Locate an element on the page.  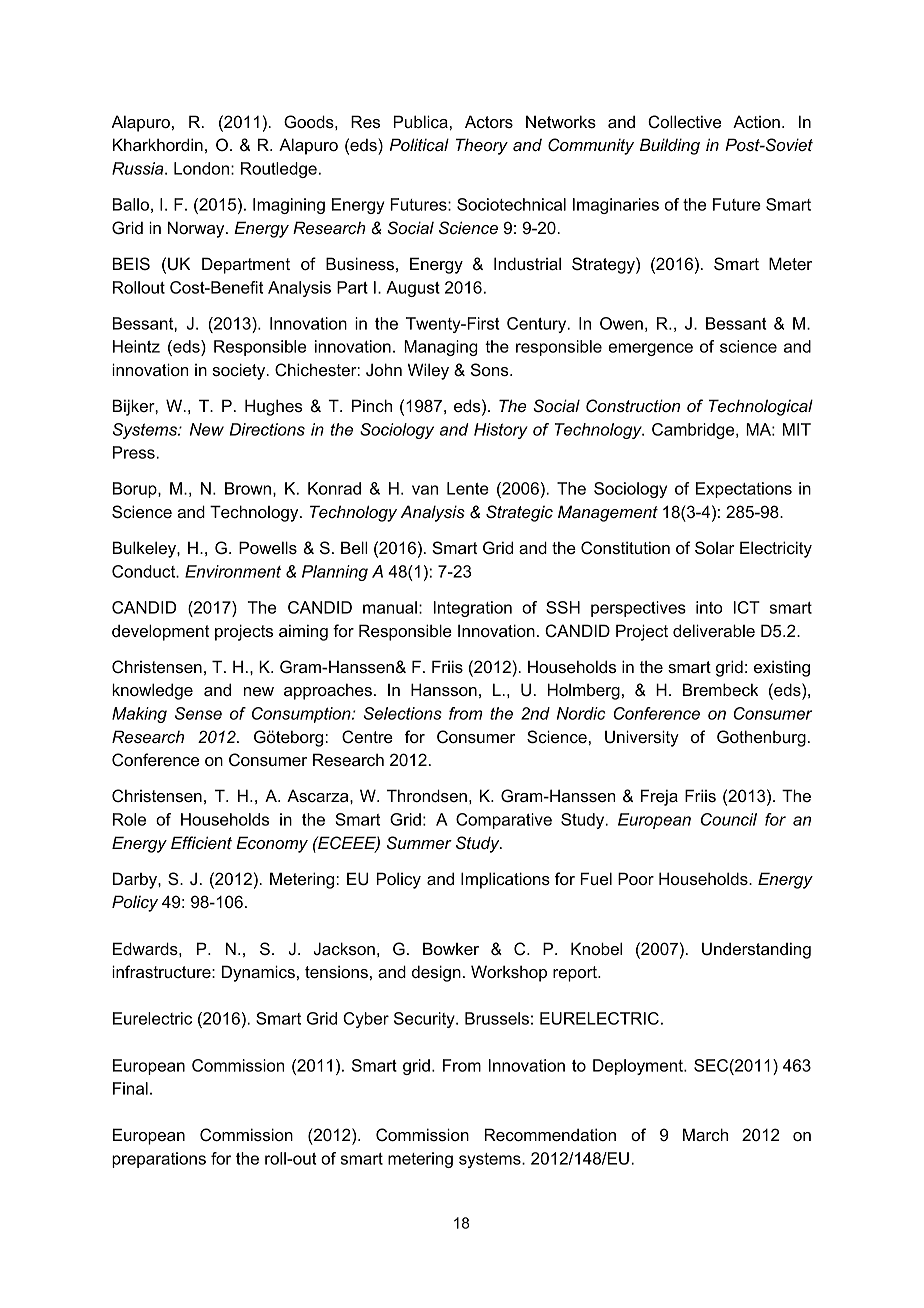
Expectations is located at coordinates (744, 490).
